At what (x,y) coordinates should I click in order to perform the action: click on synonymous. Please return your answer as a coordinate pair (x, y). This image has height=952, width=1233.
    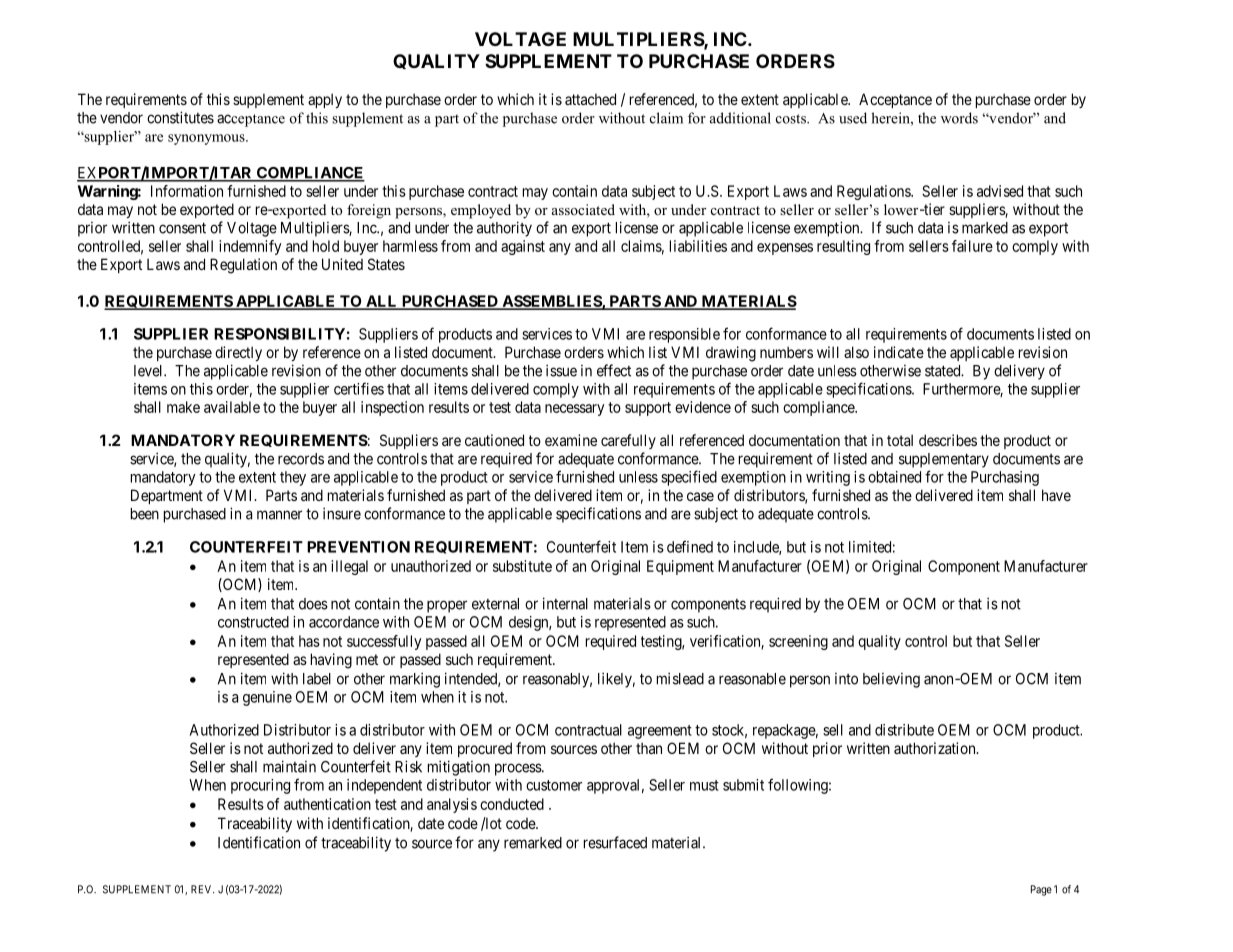
    Looking at the image, I should click on (207, 139).
